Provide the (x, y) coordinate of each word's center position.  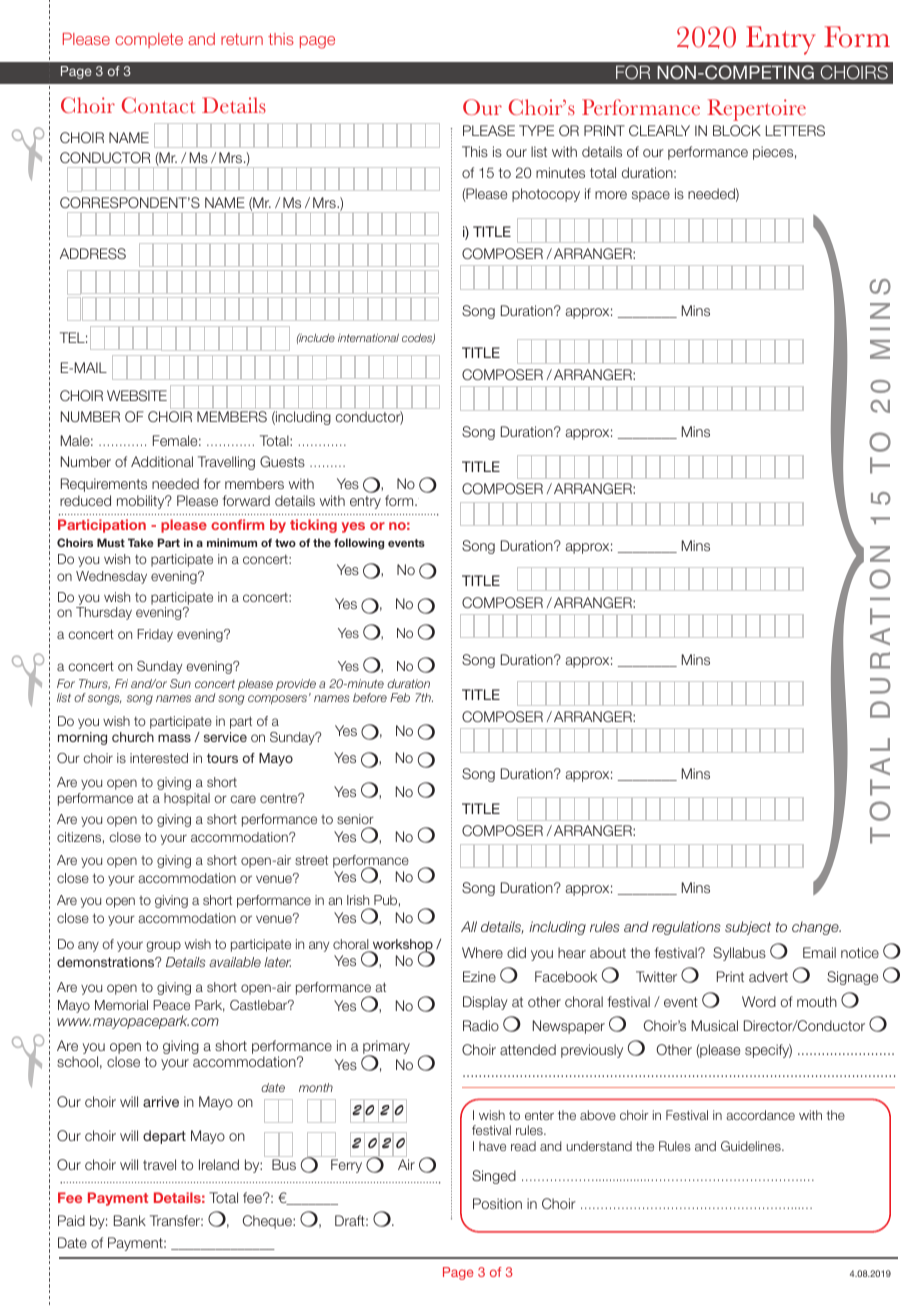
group (163, 946)
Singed (494, 1177)
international (368, 337)
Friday (155, 635)
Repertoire (756, 110)
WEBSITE (137, 395)
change (816, 928)
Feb (400, 697)
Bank (130, 1220)
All (469, 926)
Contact (158, 105)
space (651, 196)
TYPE (536, 130)
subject (748, 928)
